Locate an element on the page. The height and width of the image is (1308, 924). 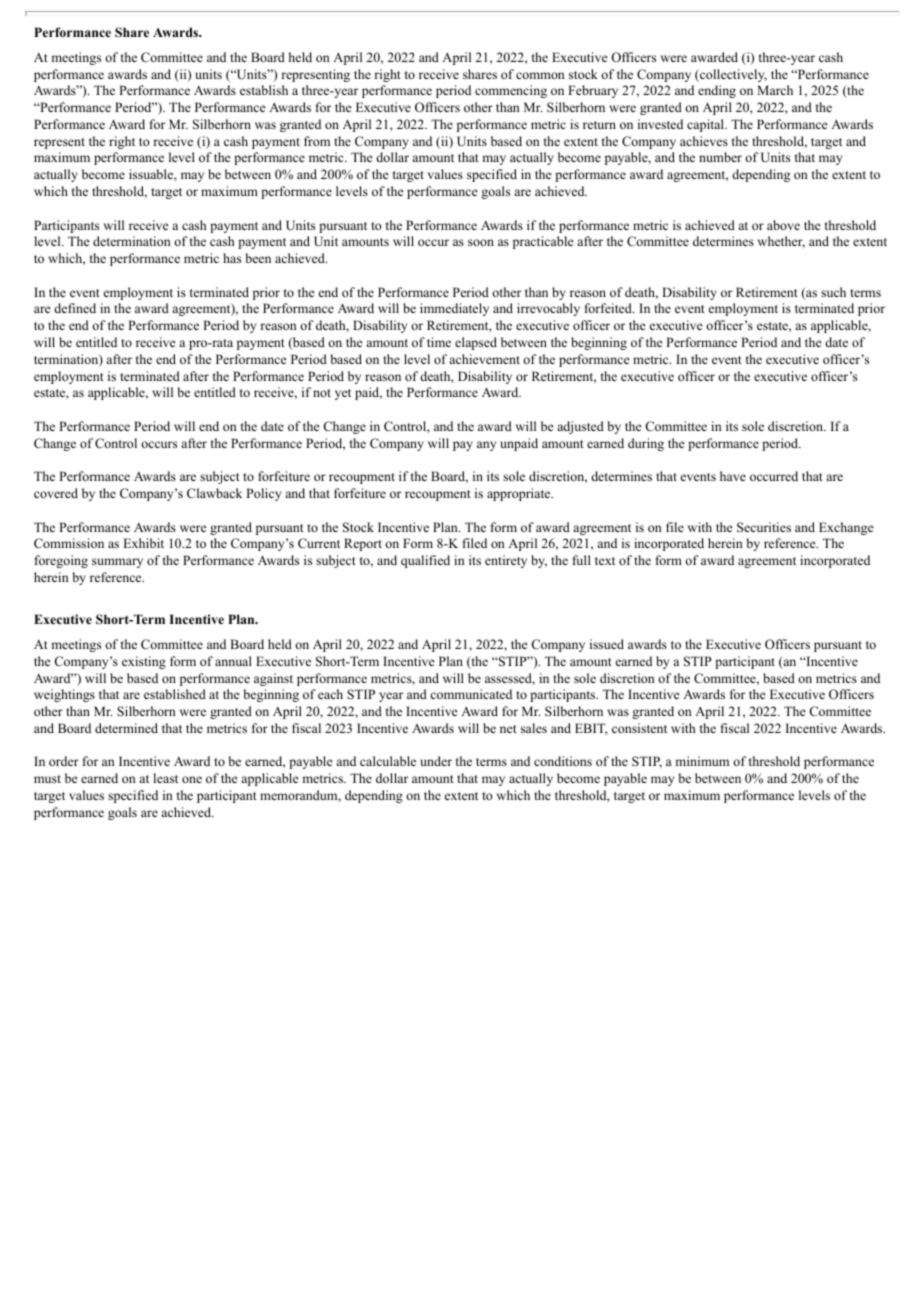
minimum is located at coordinates (702, 761).
